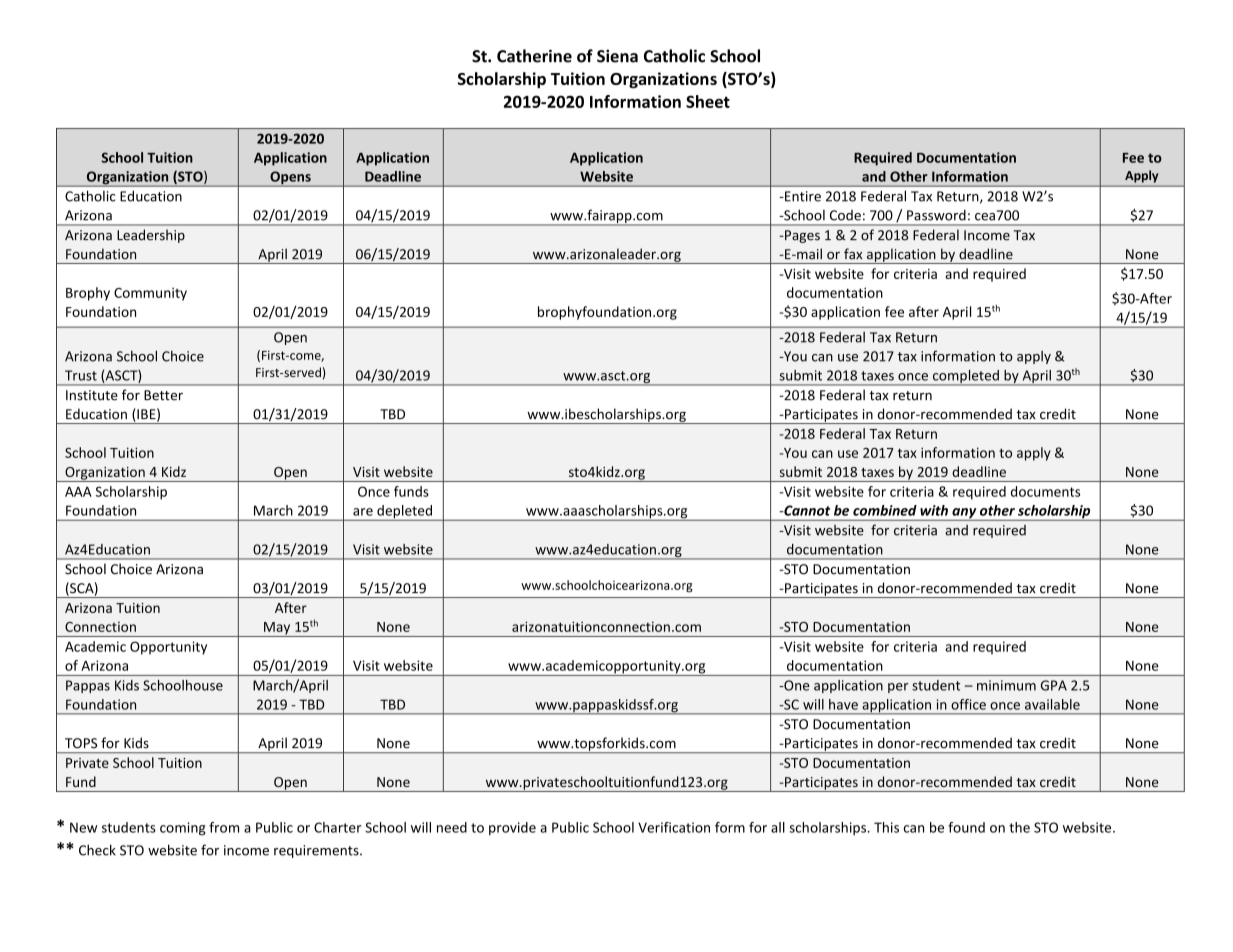  Describe the element at coordinates (708, 101) in the page. I see `Sheet` at that location.
